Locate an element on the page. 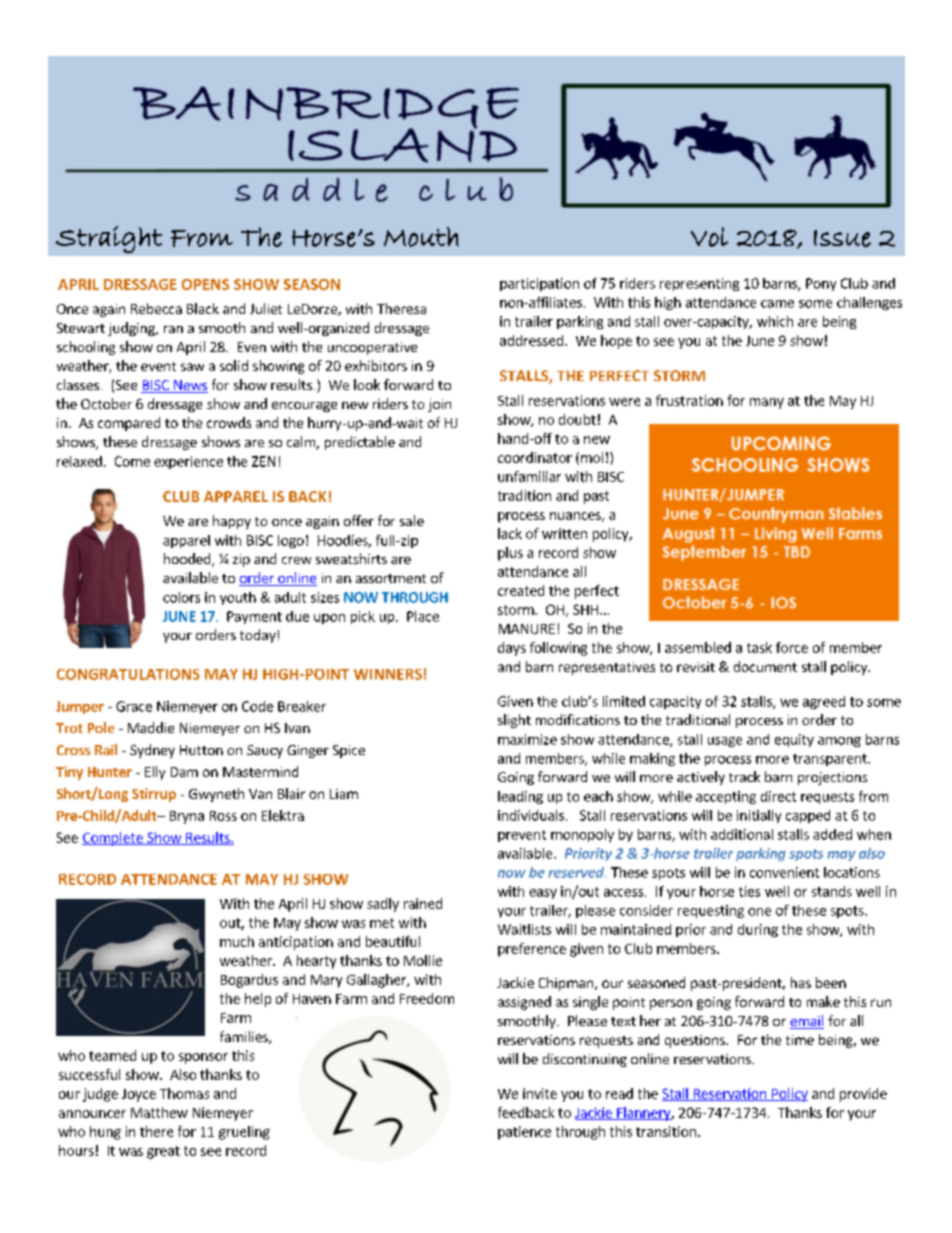 The width and height of the document is (952, 1233). Mouth is located at coordinates (421, 237).
